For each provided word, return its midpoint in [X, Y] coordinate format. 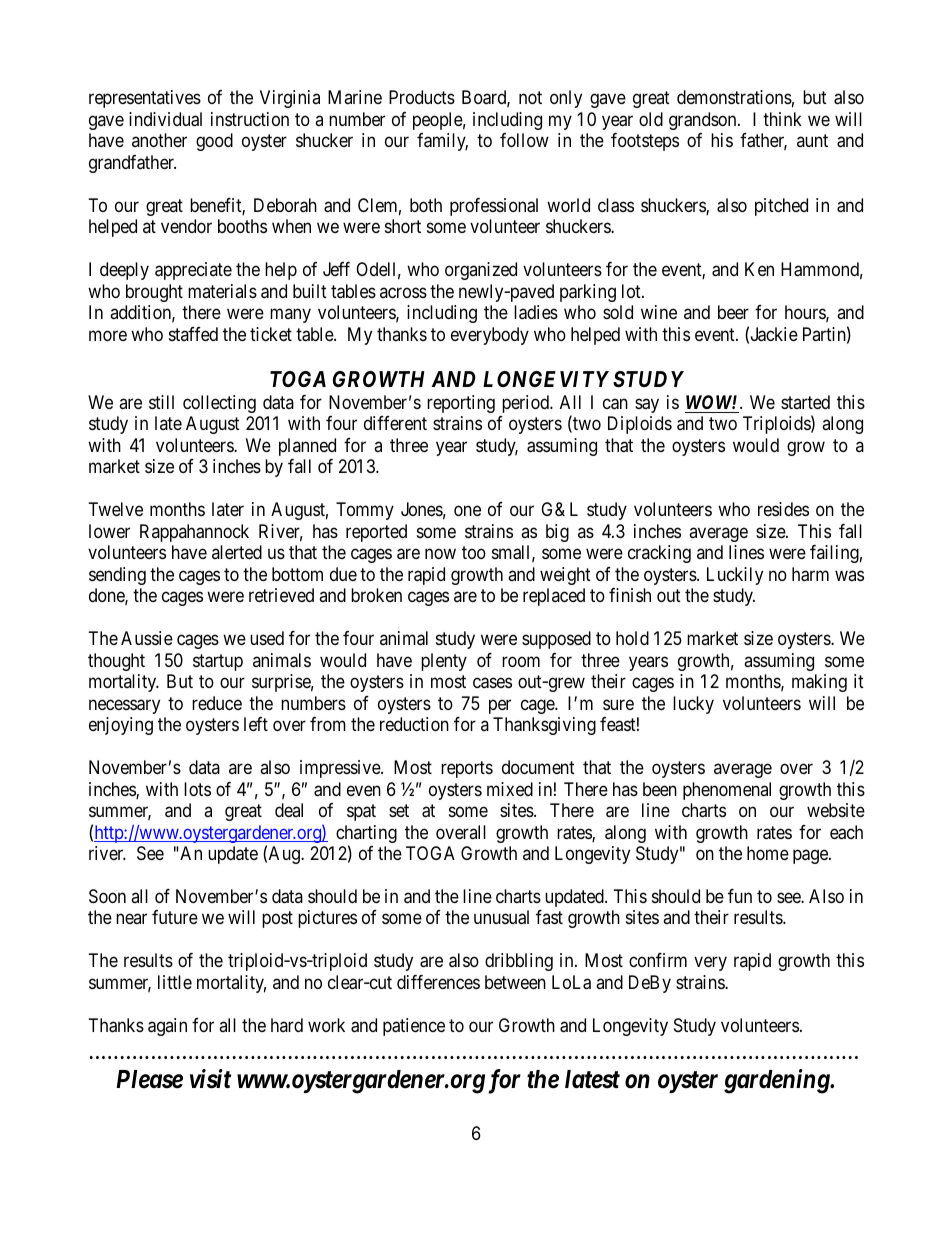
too [474, 552]
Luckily [735, 576]
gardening [777, 1081]
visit [210, 1079]
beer [733, 312]
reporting [461, 404]
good [214, 142]
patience [414, 1027]
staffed [193, 334]
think [782, 119]
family [442, 142]
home [768, 853]
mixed [510, 789]
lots [197, 789]
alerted [237, 552]
